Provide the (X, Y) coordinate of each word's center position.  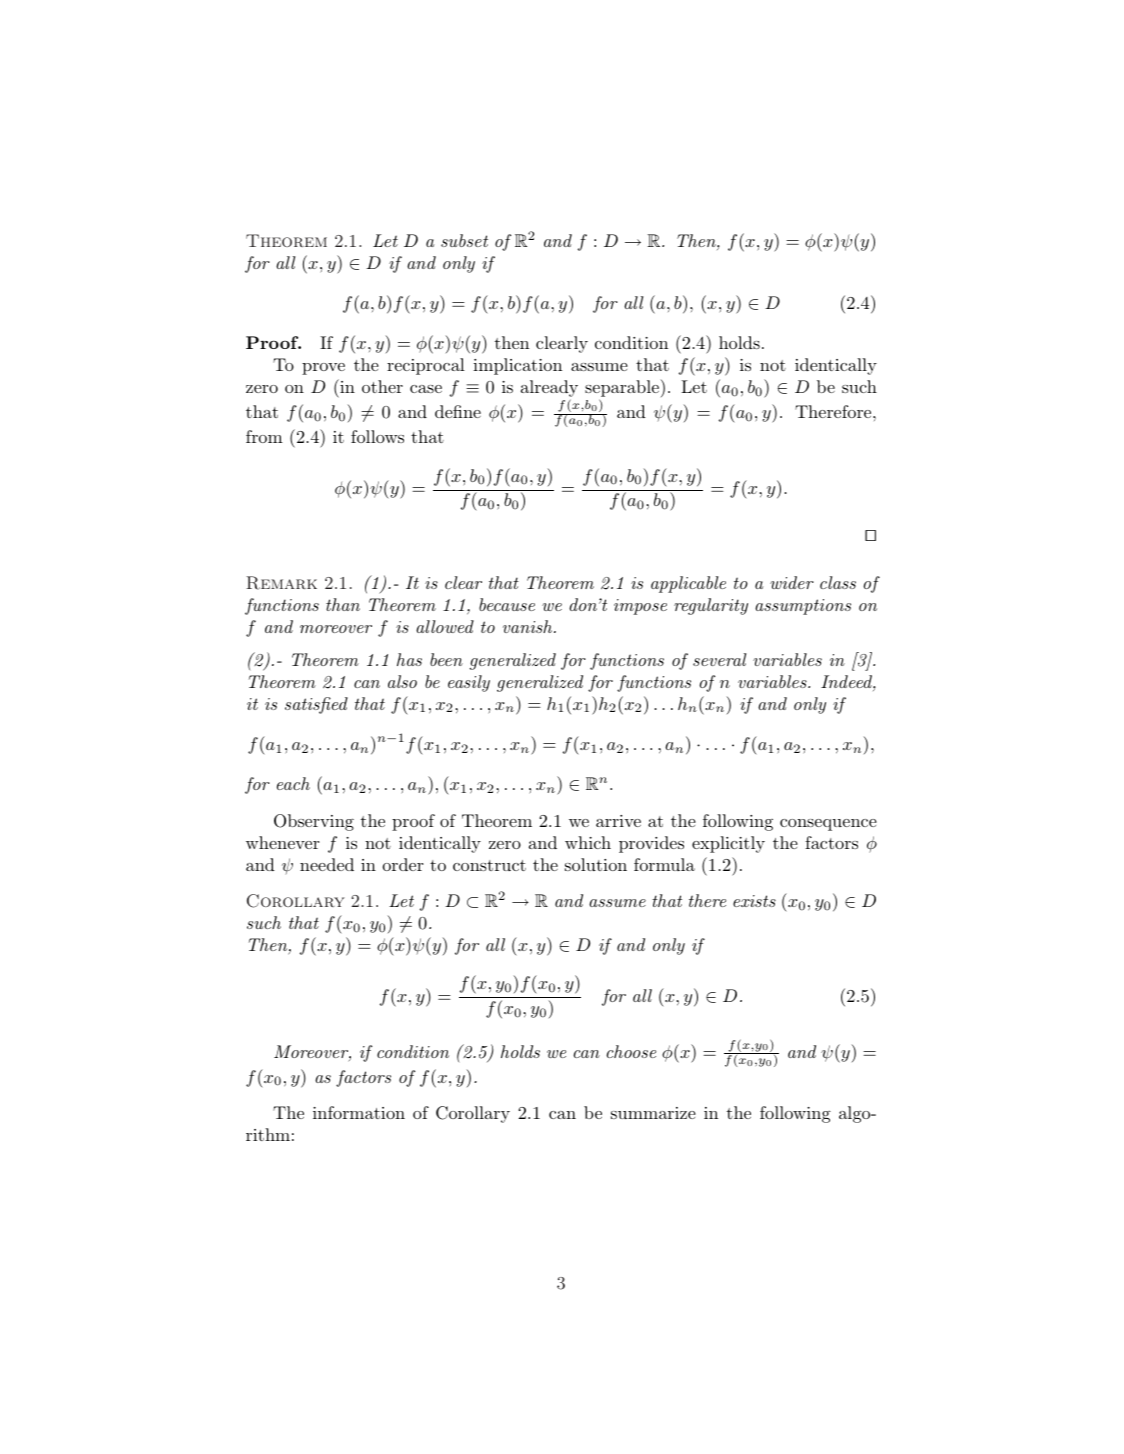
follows (377, 436)
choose (631, 1051)
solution (596, 864)
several (719, 659)
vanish (529, 626)
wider (792, 582)
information (359, 1112)
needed (327, 864)
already (549, 390)
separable (622, 390)
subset (464, 240)
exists (754, 901)
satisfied (316, 705)
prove (323, 369)
